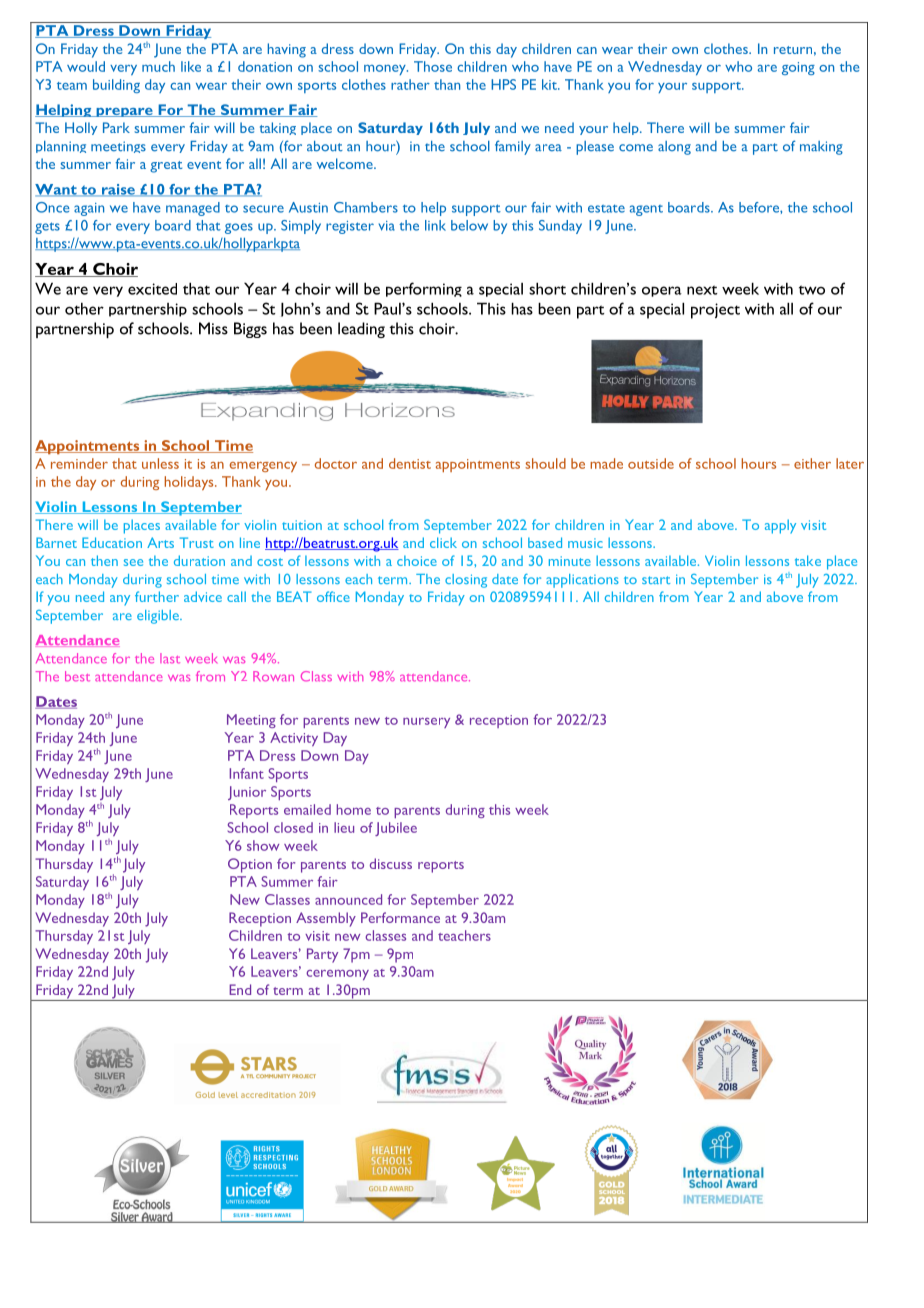  Describe the element at coordinates (152, 289) in the document. I see `excited` at that location.
